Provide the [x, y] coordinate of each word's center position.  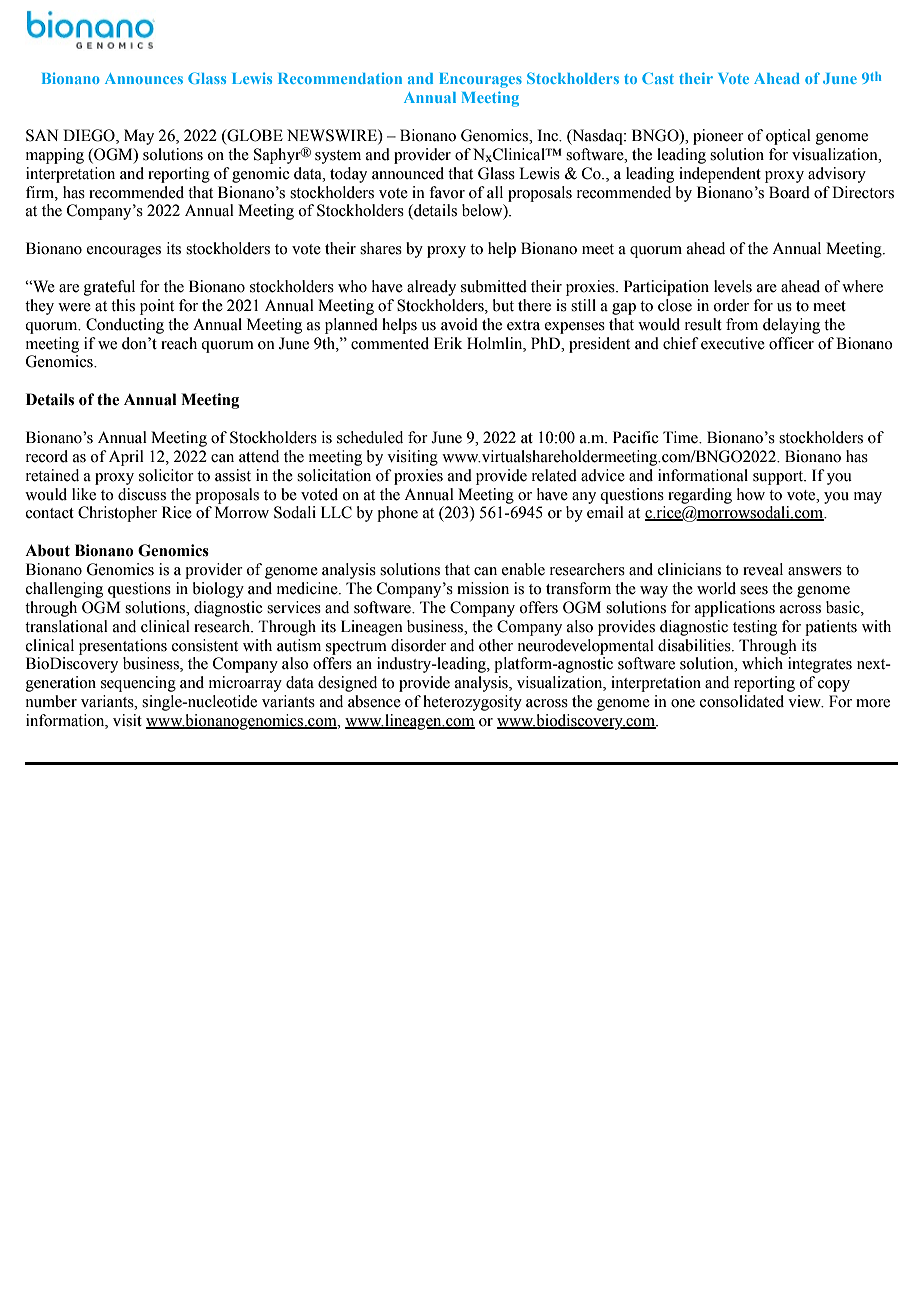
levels [733, 286]
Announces [144, 78]
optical [788, 137]
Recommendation [340, 78]
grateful [109, 288]
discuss [142, 494]
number [51, 701]
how [751, 494]
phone [397, 514]
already [431, 288]
